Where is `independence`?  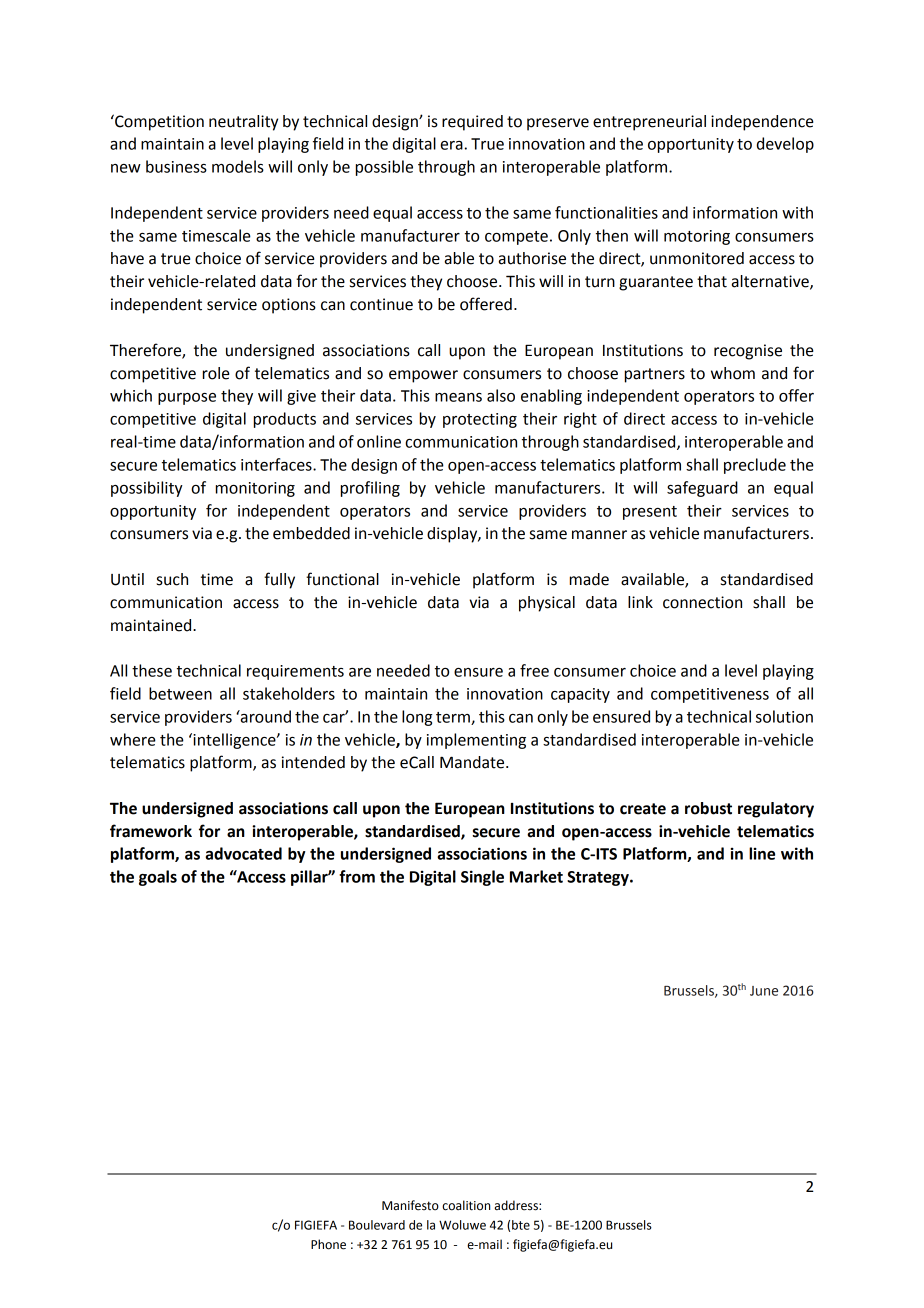
independence is located at coordinates (762, 123).
